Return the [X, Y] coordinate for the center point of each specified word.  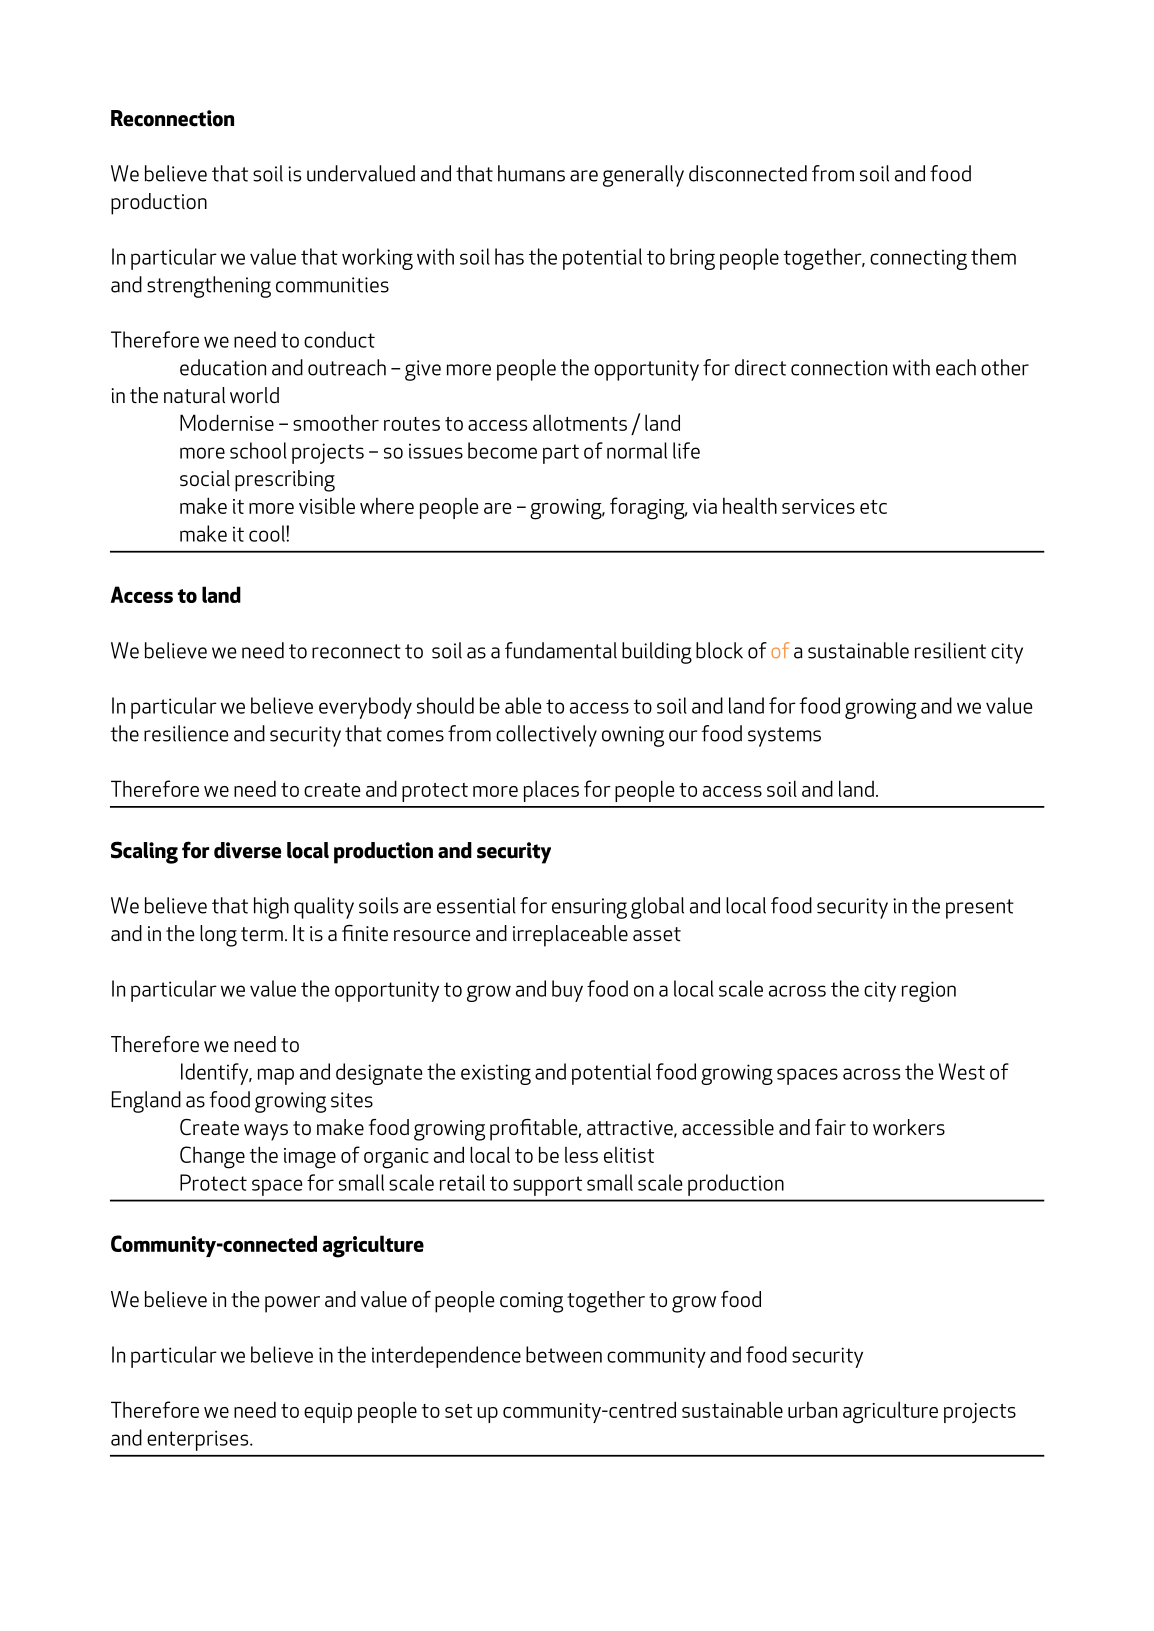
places [551, 791]
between [564, 1354]
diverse [247, 850]
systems [784, 737]
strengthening [209, 287]
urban [812, 1409]
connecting [918, 259]
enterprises [199, 1440]
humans [531, 173]
